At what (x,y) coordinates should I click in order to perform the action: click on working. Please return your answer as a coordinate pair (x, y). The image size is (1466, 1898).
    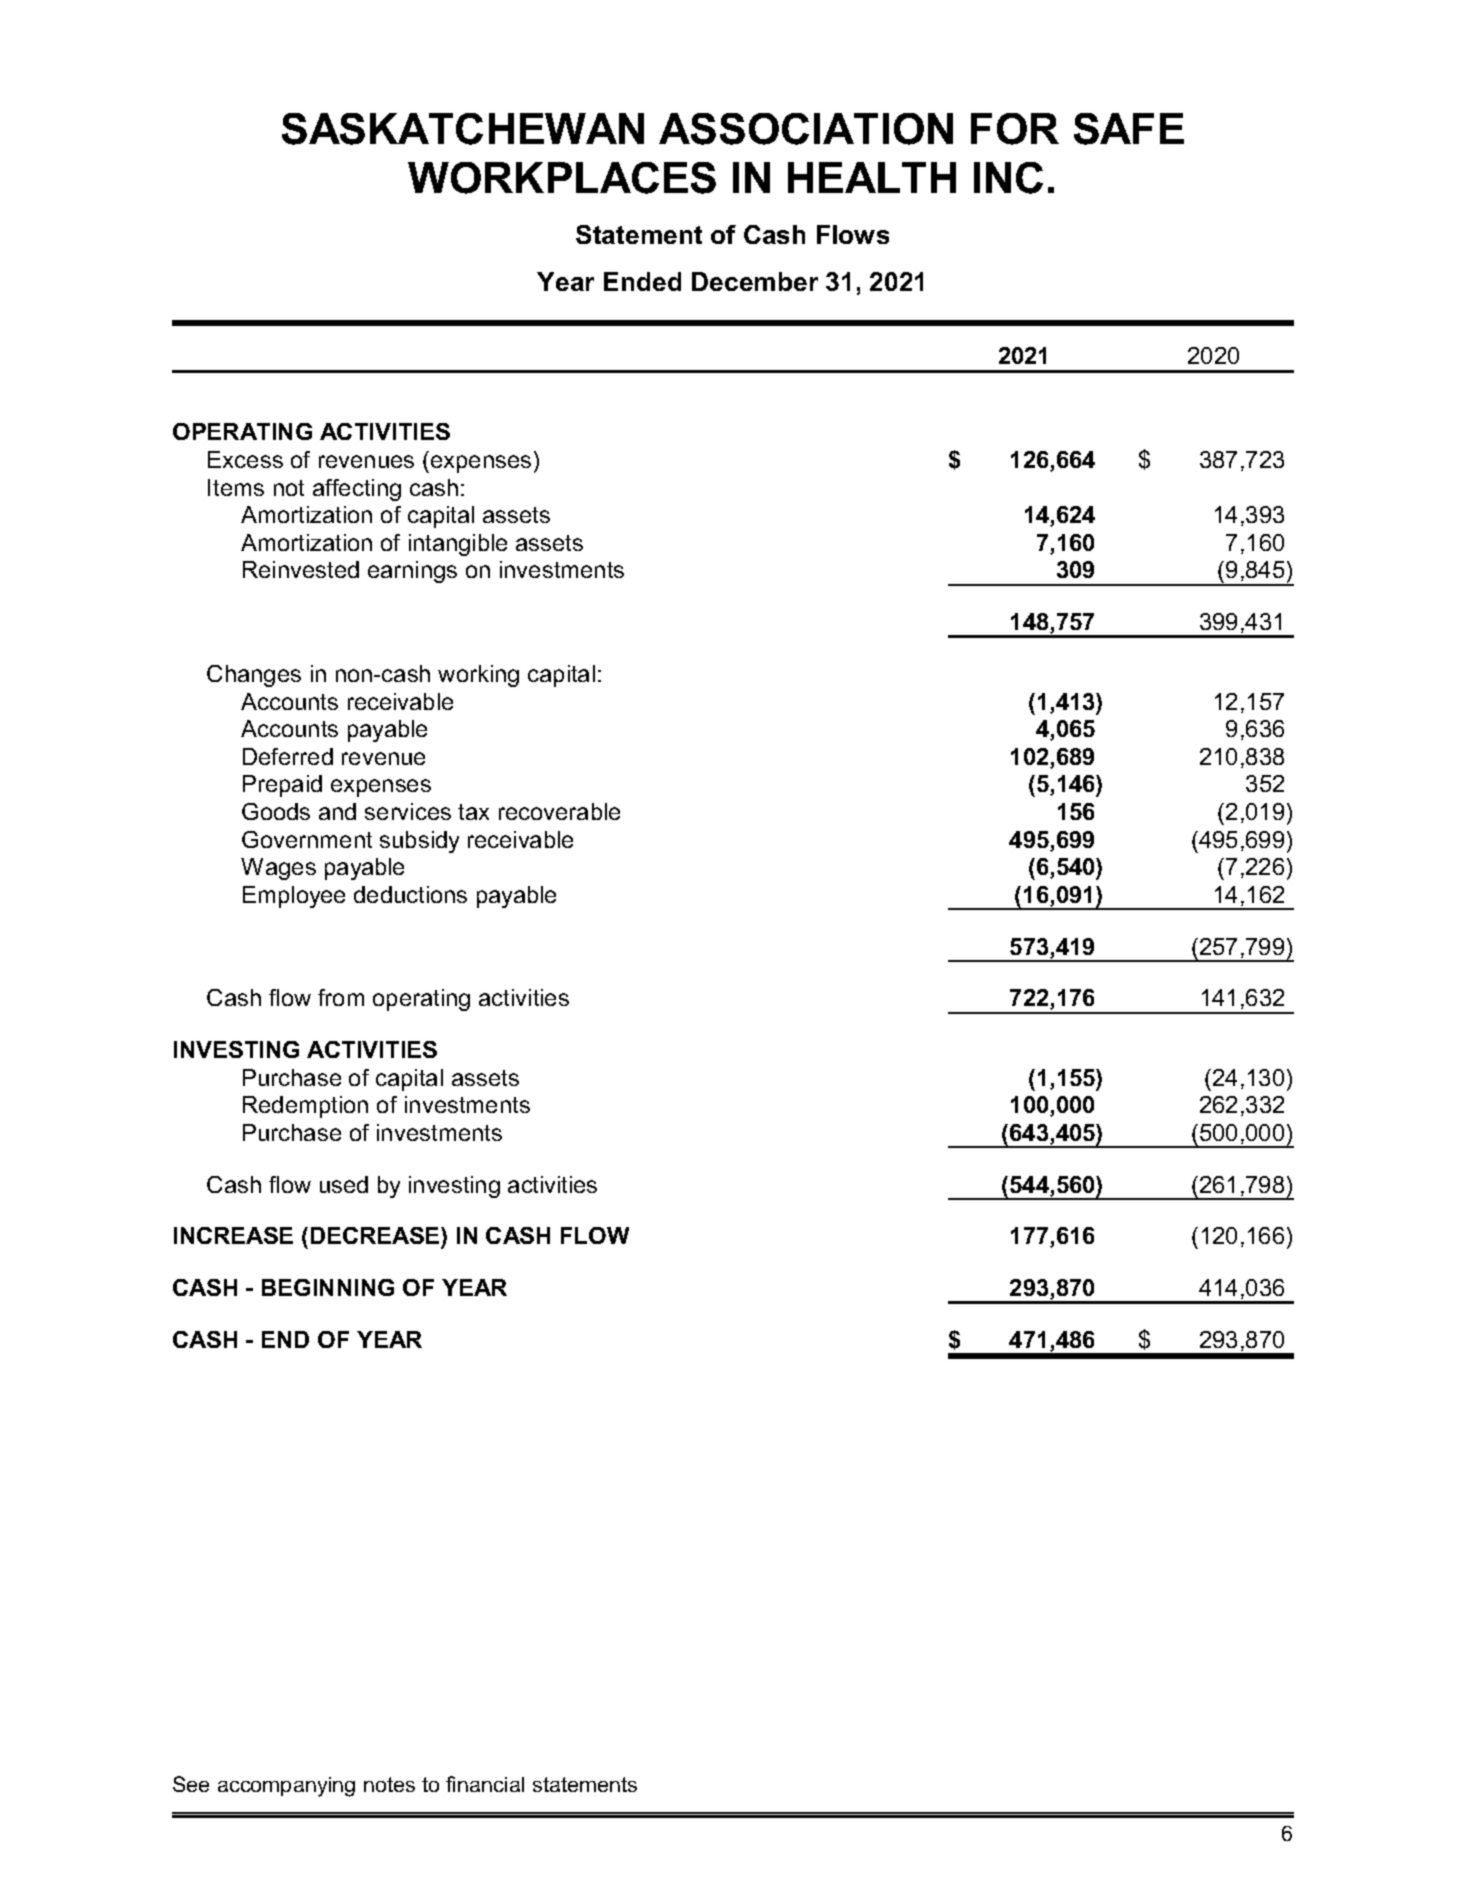
    Looking at the image, I should click on (478, 676).
